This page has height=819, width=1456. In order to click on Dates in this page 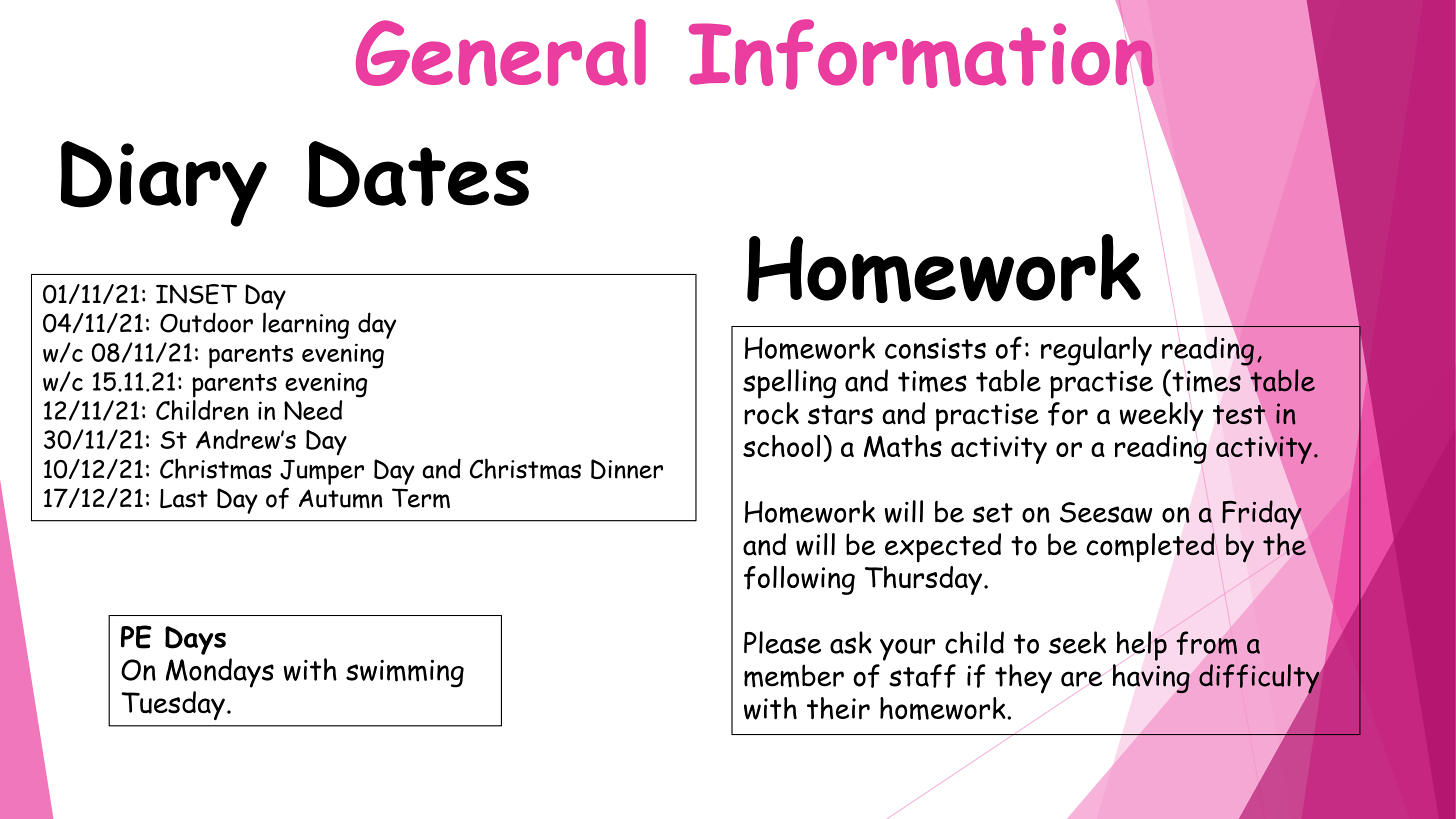, I will do `click(418, 174)`.
